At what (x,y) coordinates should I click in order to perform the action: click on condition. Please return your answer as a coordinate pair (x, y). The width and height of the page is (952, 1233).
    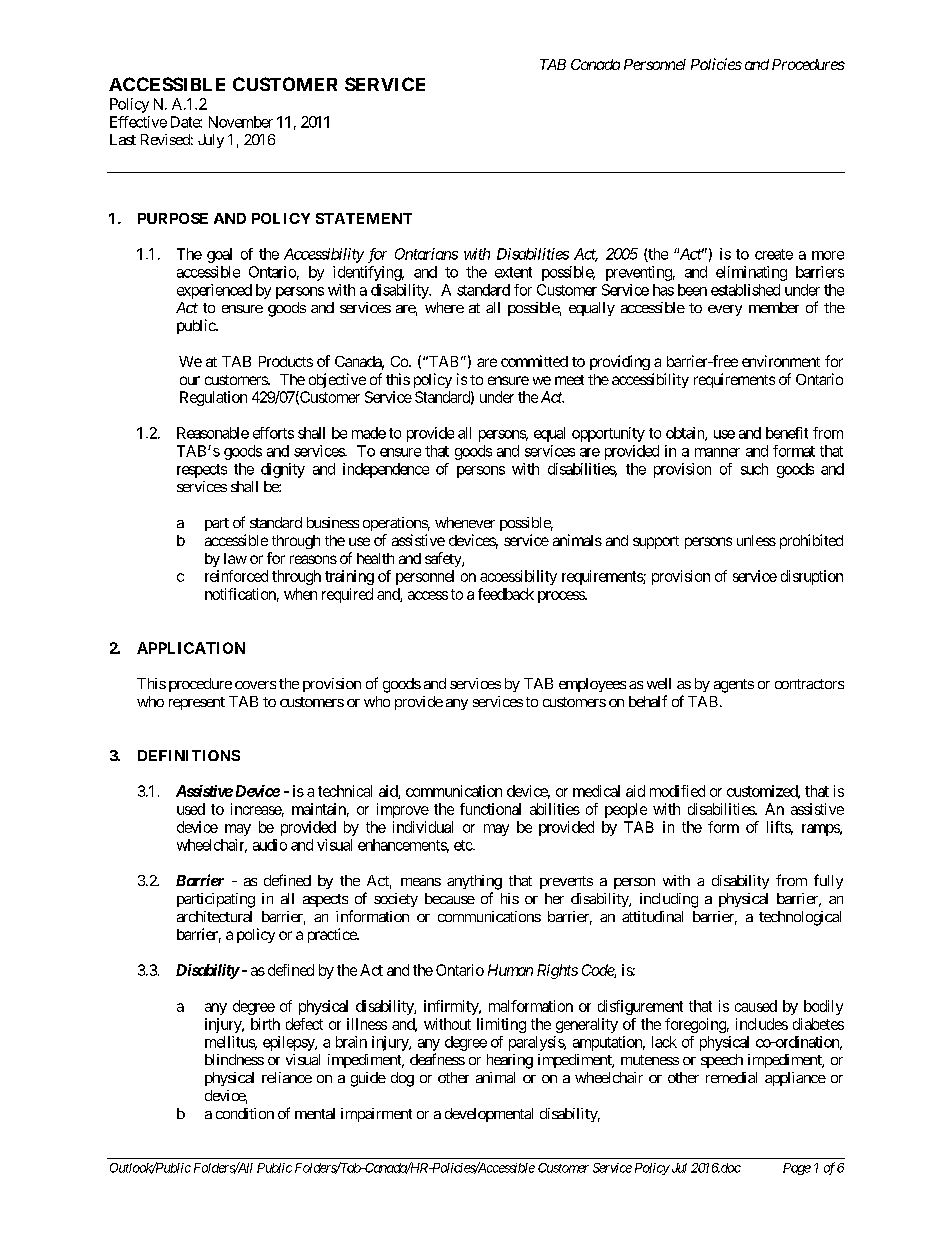
    Looking at the image, I should click on (245, 1113).
